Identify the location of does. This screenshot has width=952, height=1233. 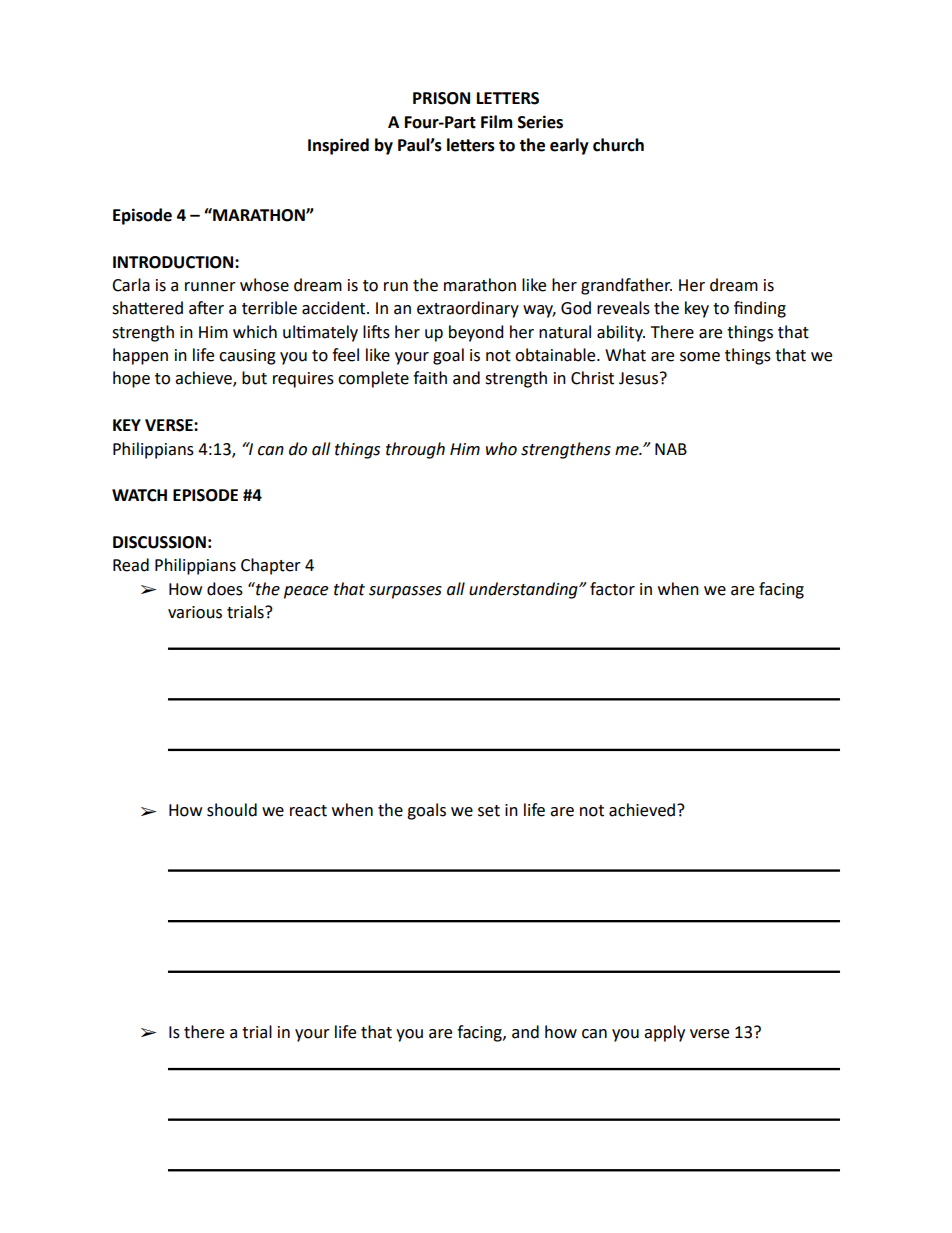
(225, 589).
